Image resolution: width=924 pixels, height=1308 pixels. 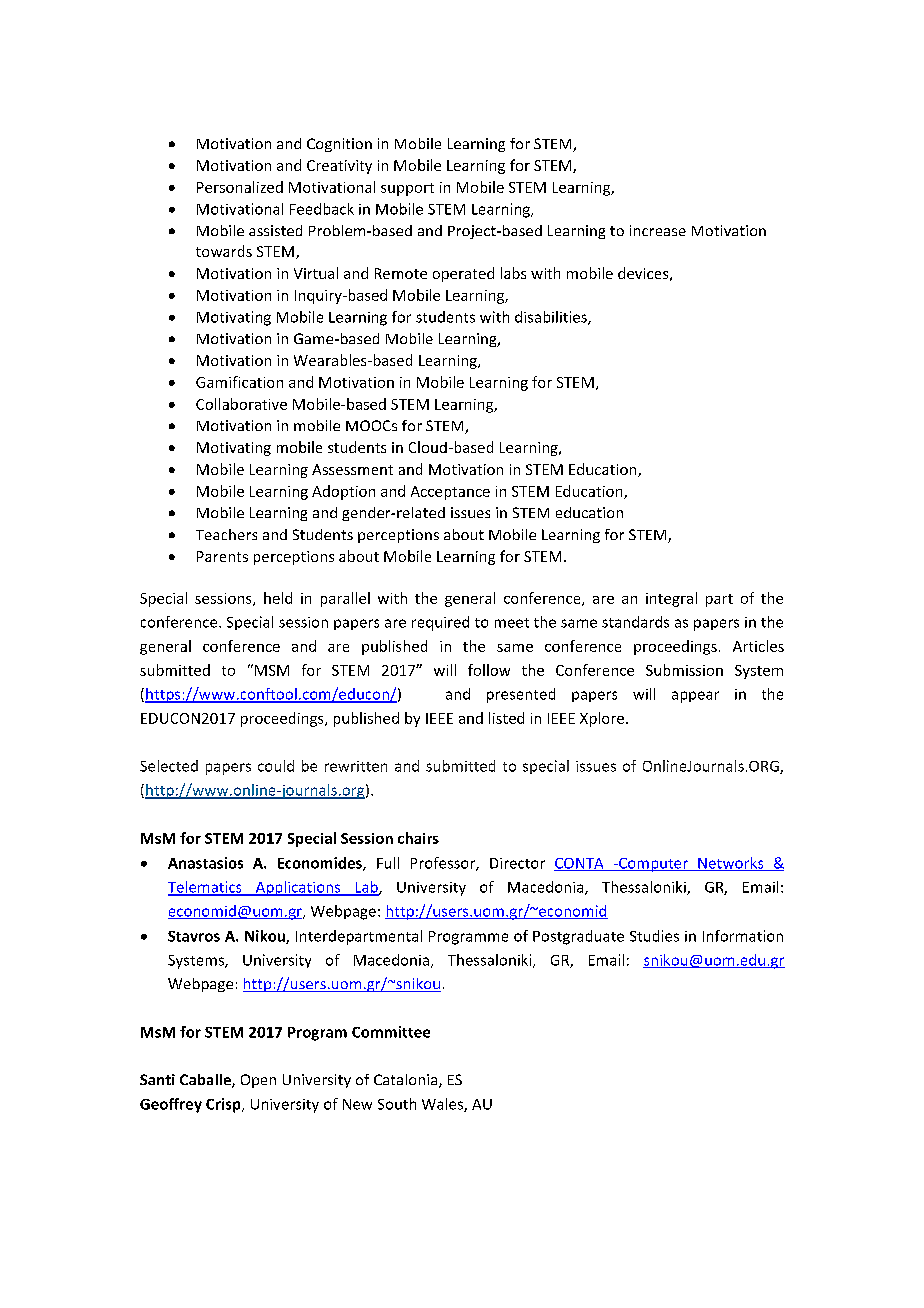 What do you see at coordinates (418, 838) in the screenshot?
I see `chairs` at bounding box center [418, 838].
